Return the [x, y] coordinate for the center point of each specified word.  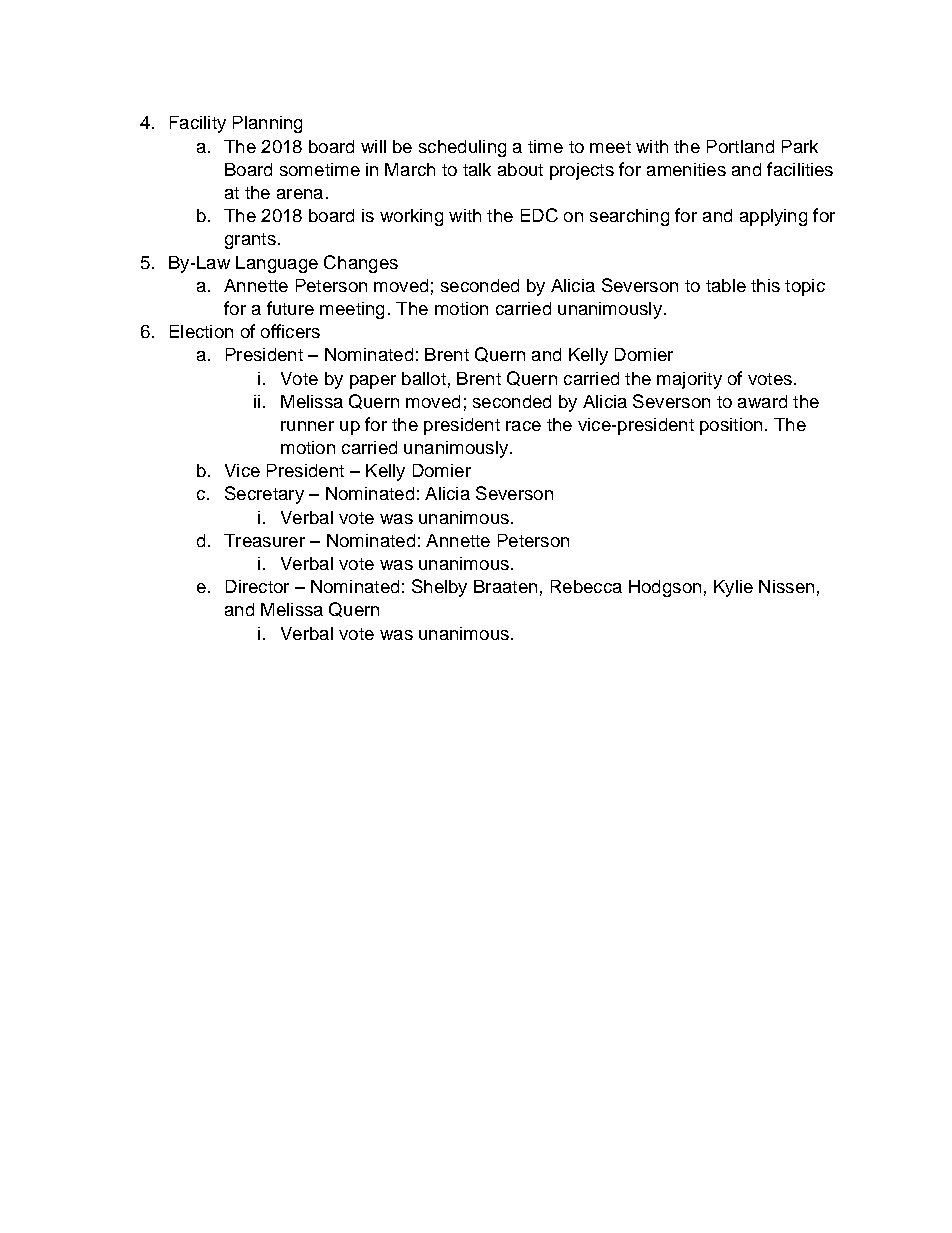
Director [257, 586]
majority [689, 380]
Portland [740, 146]
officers [290, 331]
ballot [424, 378]
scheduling [462, 148]
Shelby [439, 588]
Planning [267, 124]
